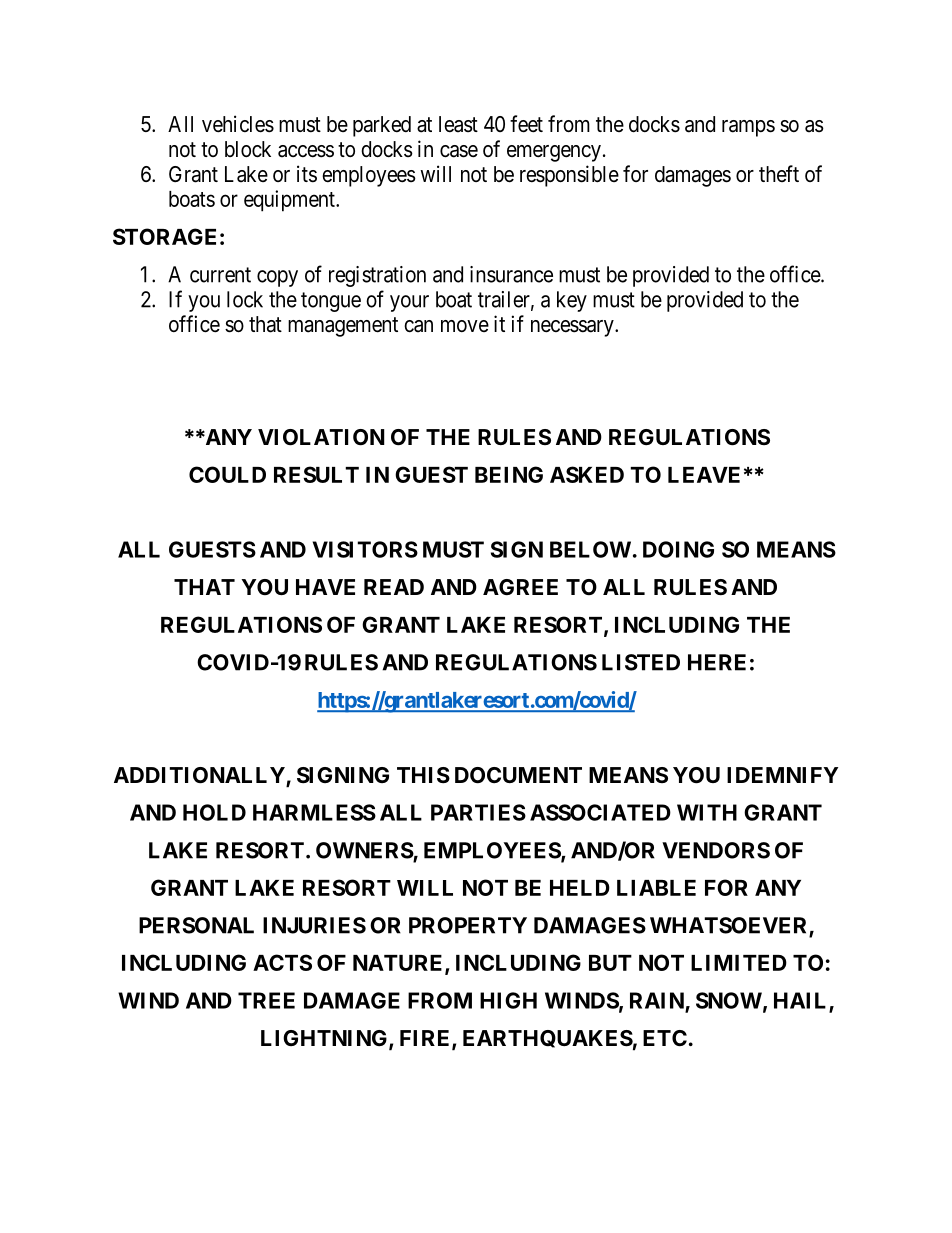 The height and width of the image is (1233, 952). I want to click on access, so click(306, 151).
